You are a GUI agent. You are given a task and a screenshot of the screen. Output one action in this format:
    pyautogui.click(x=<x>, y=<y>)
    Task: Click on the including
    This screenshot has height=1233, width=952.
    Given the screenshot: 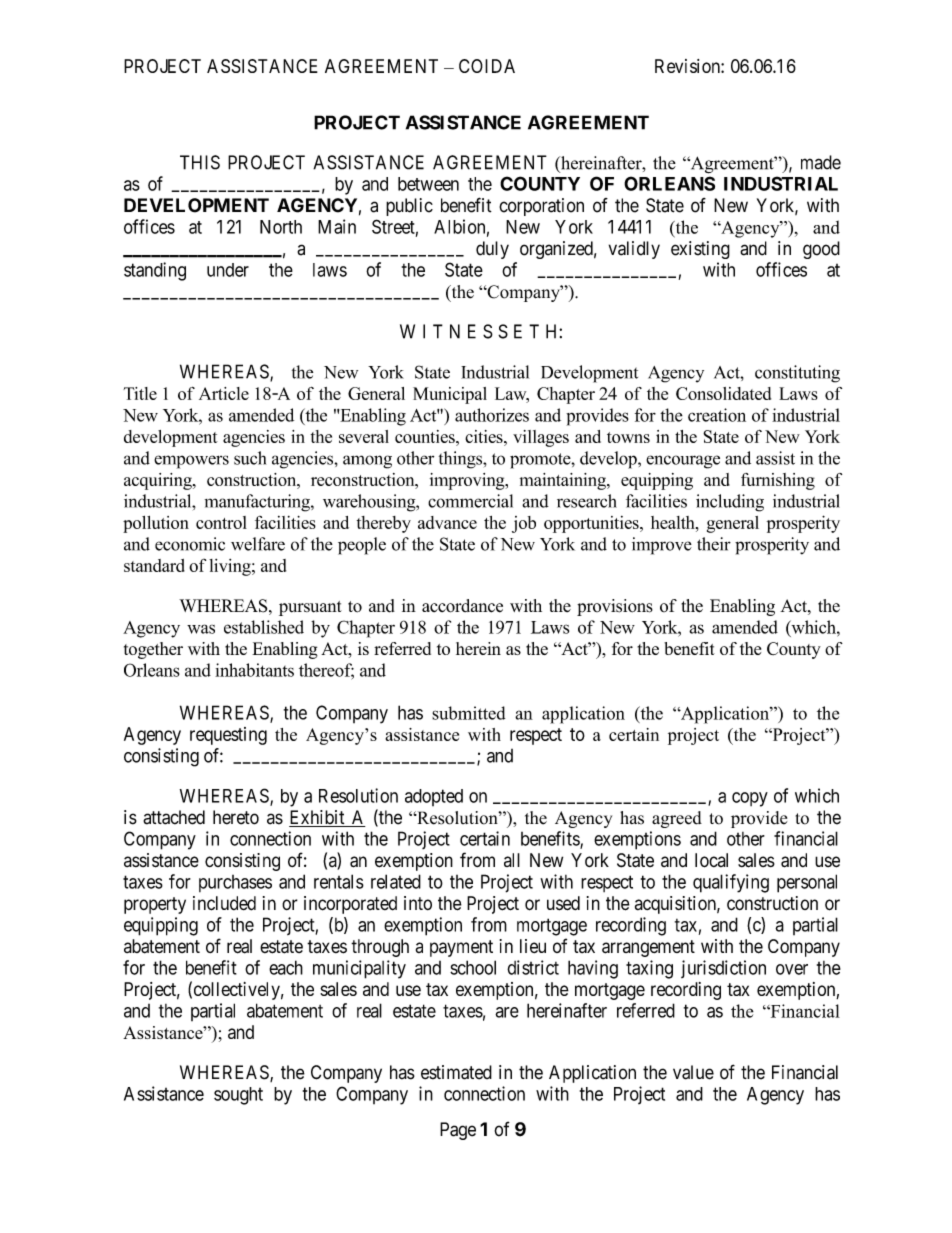 What is the action you would take?
    pyautogui.click(x=730, y=503)
